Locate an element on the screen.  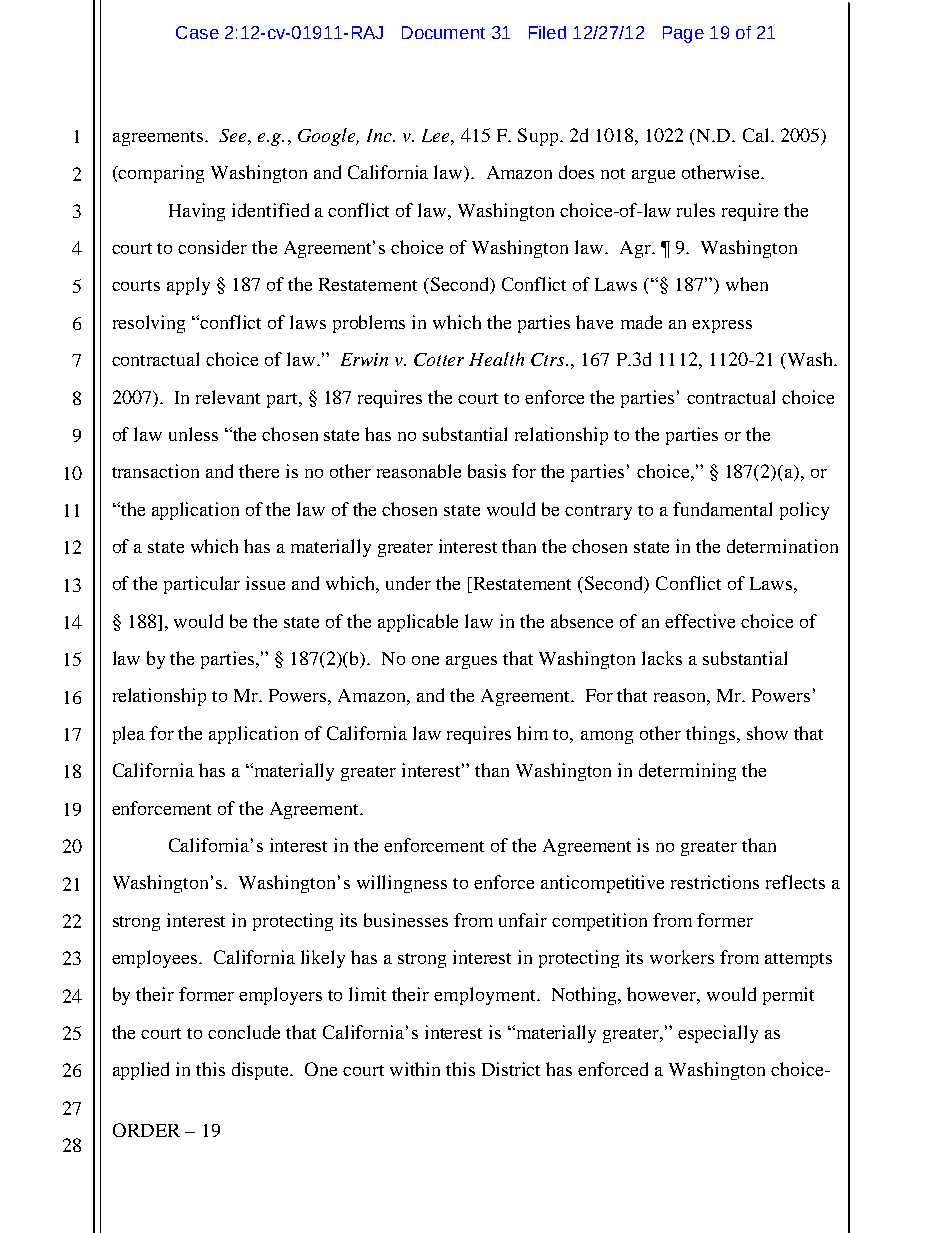
express is located at coordinates (722, 326).
